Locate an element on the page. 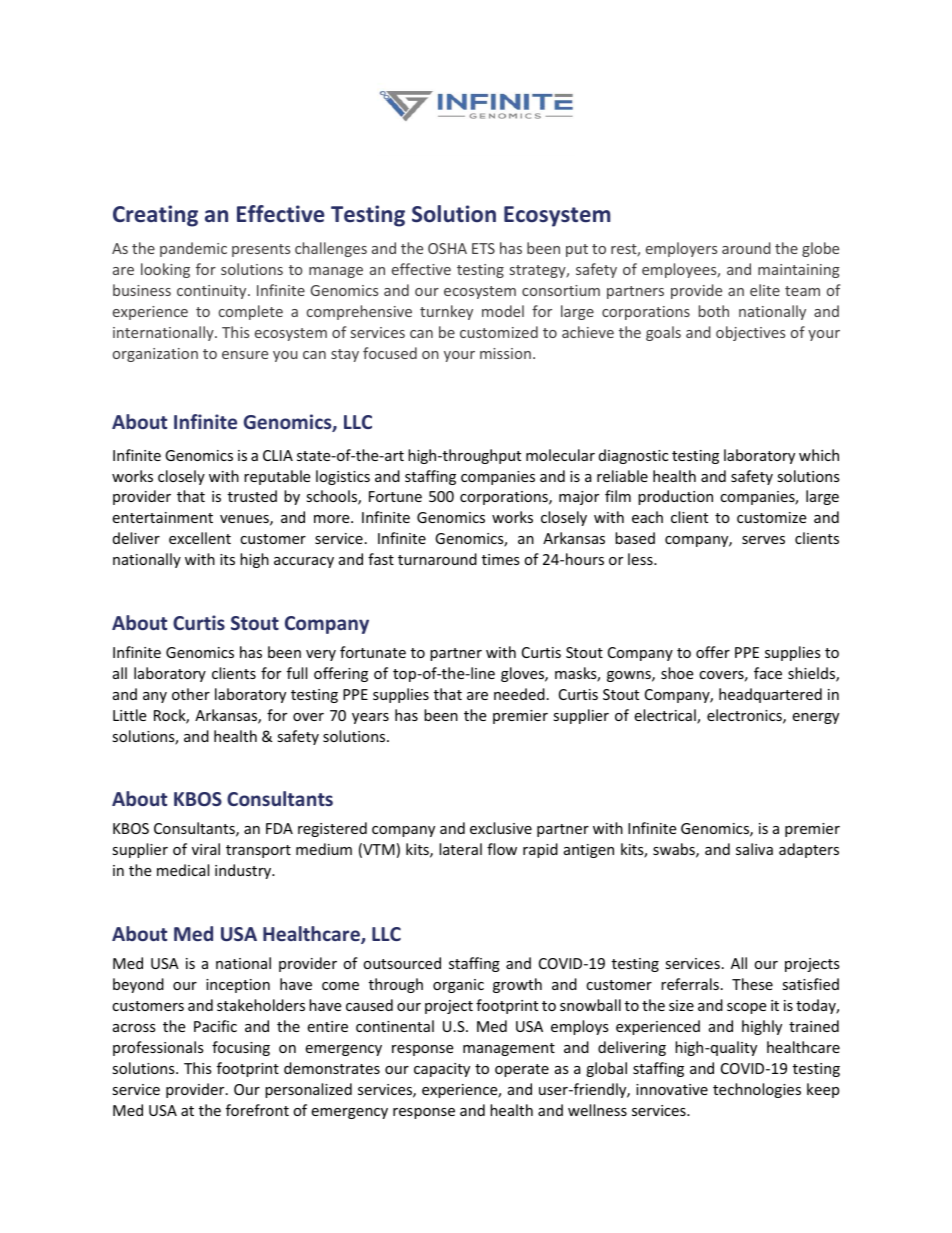 The height and width of the page is (1233, 952). which is located at coordinates (819, 455).
